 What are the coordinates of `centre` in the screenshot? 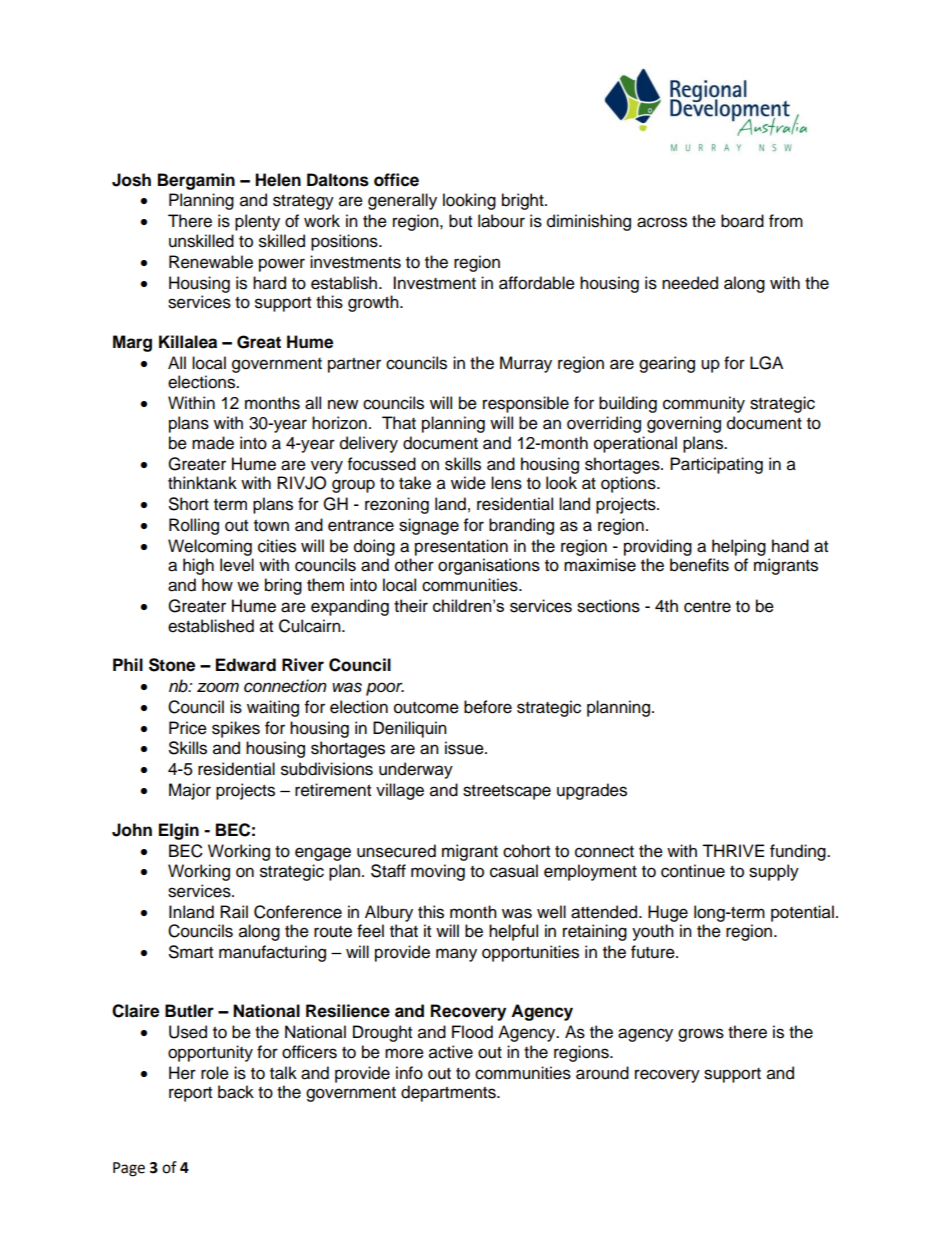 It's located at (707, 607).
